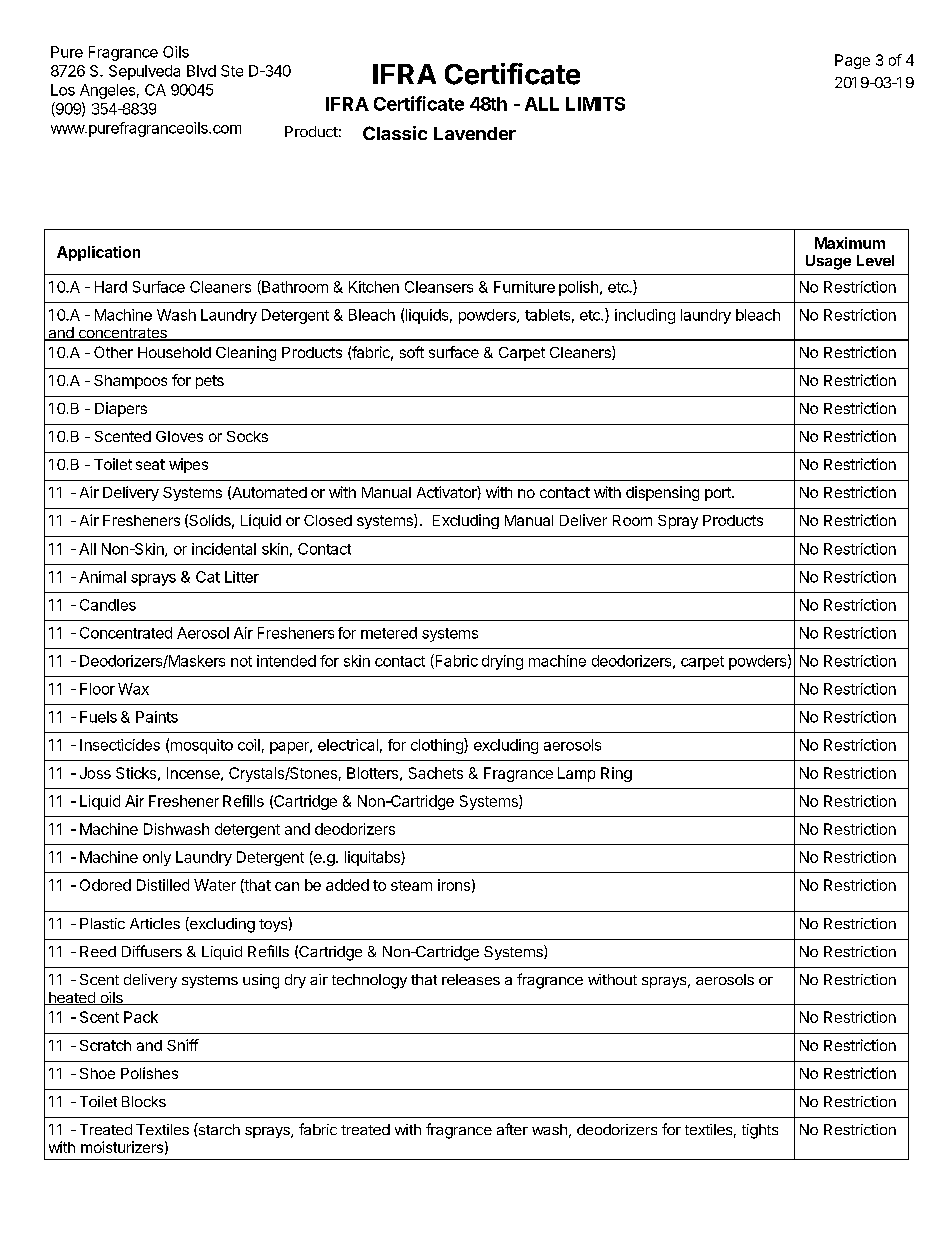  I want to click on Page, so click(852, 61).
